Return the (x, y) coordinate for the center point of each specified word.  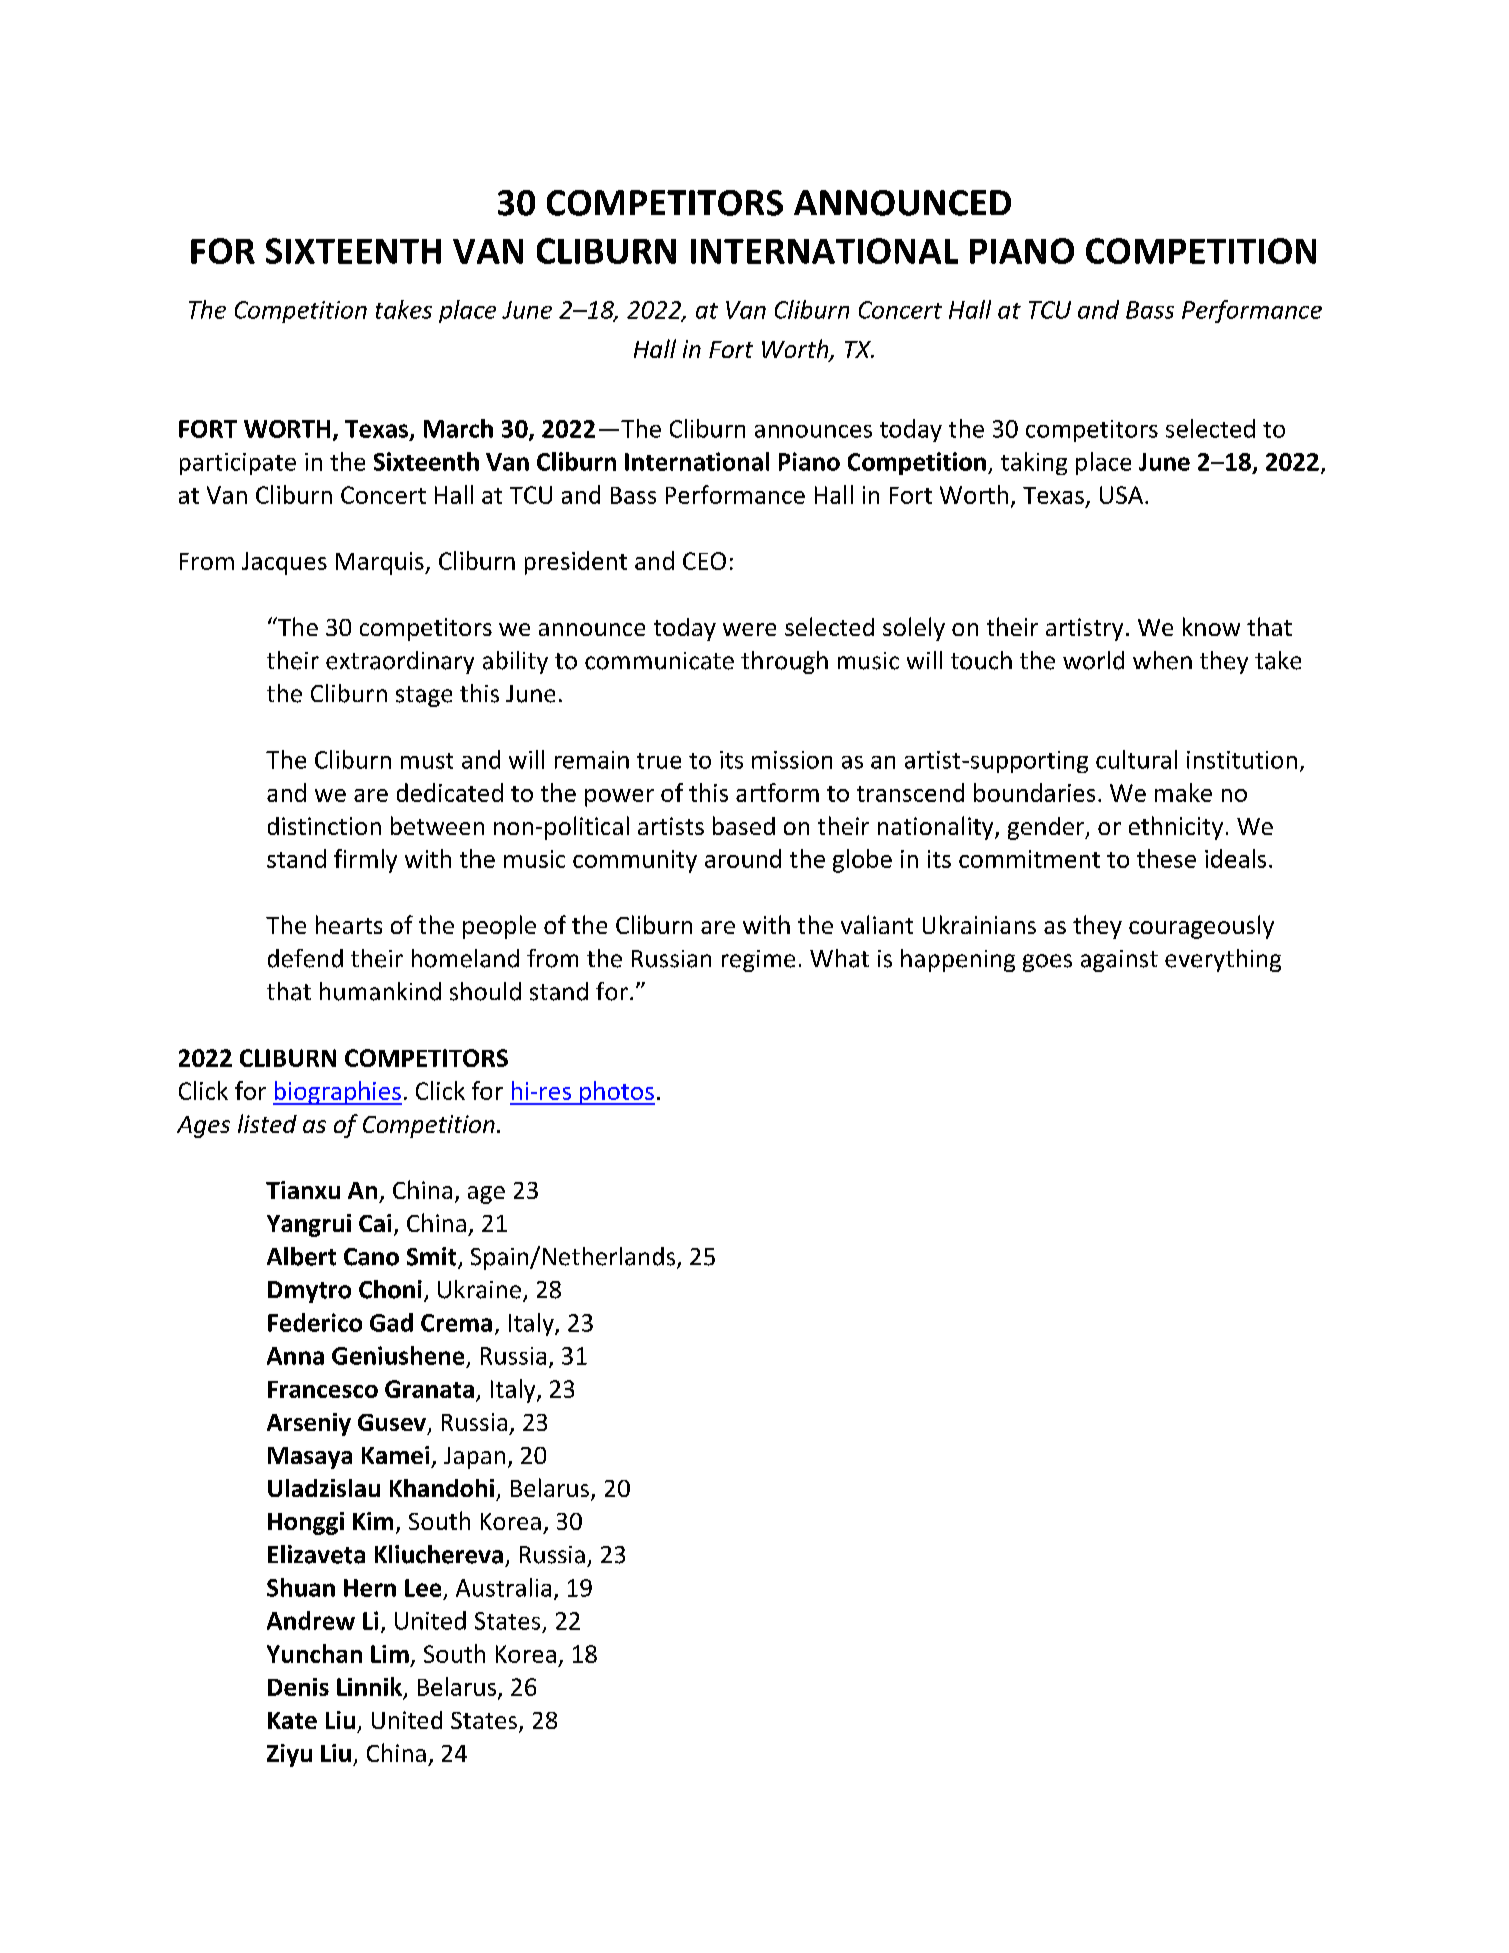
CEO (704, 561)
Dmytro (309, 1292)
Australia (503, 1587)
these (1166, 858)
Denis (298, 1687)
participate (238, 464)
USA (1123, 495)
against (1119, 961)
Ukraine (479, 1289)
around (743, 858)
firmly (365, 861)
